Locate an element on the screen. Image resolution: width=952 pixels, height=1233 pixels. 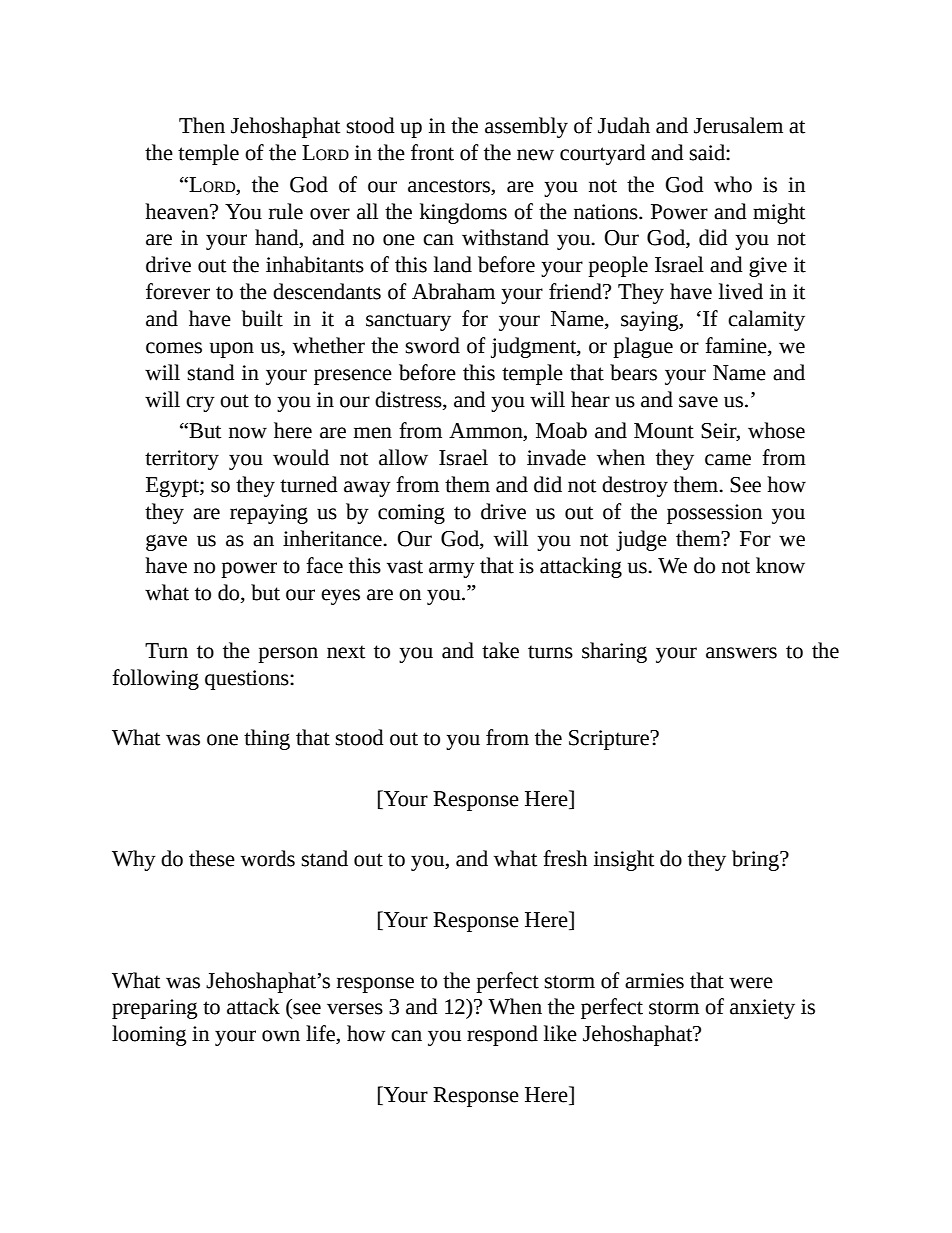
bring is located at coordinates (756, 860).
